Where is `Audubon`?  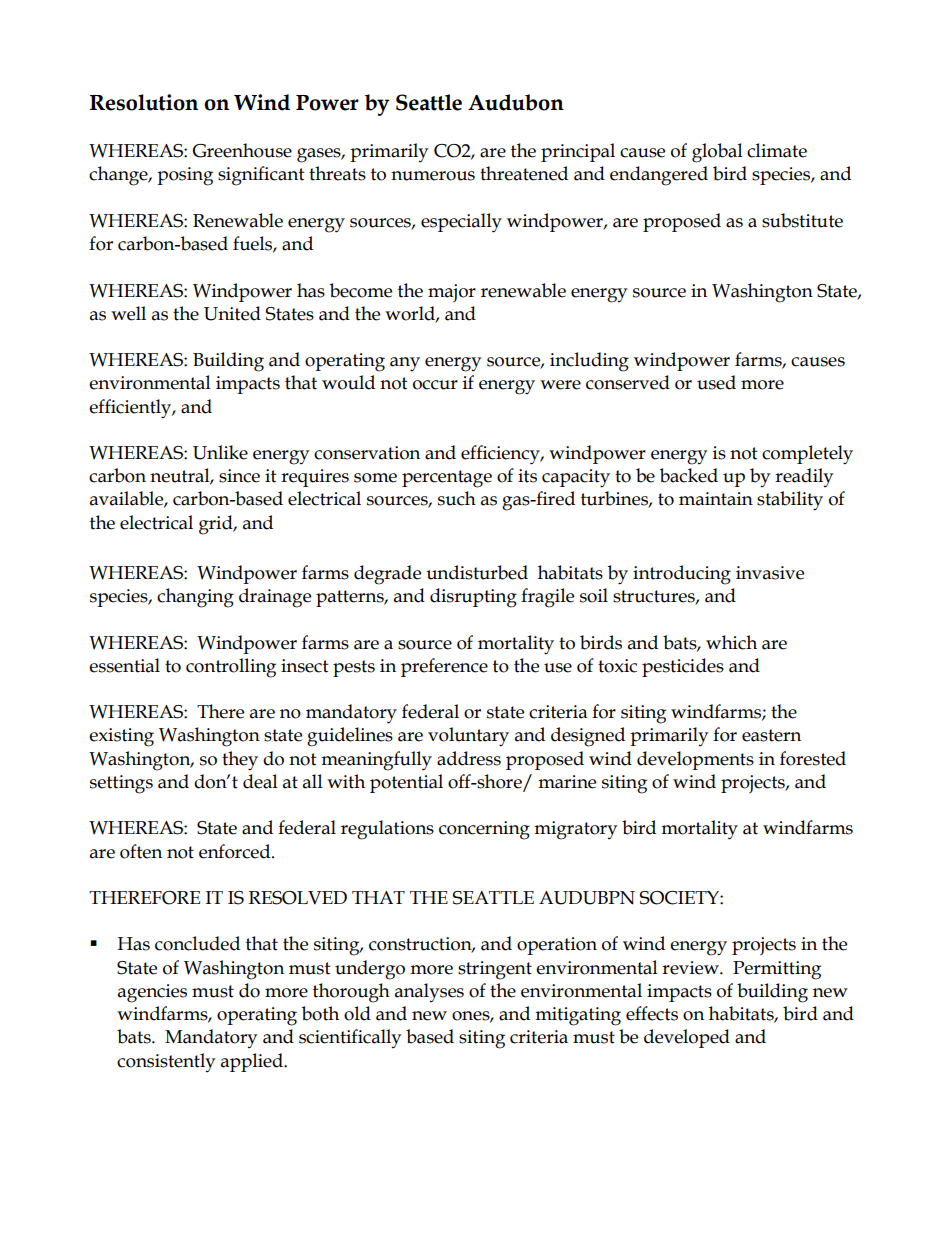 Audubon is located at coordinates (516, 102).
